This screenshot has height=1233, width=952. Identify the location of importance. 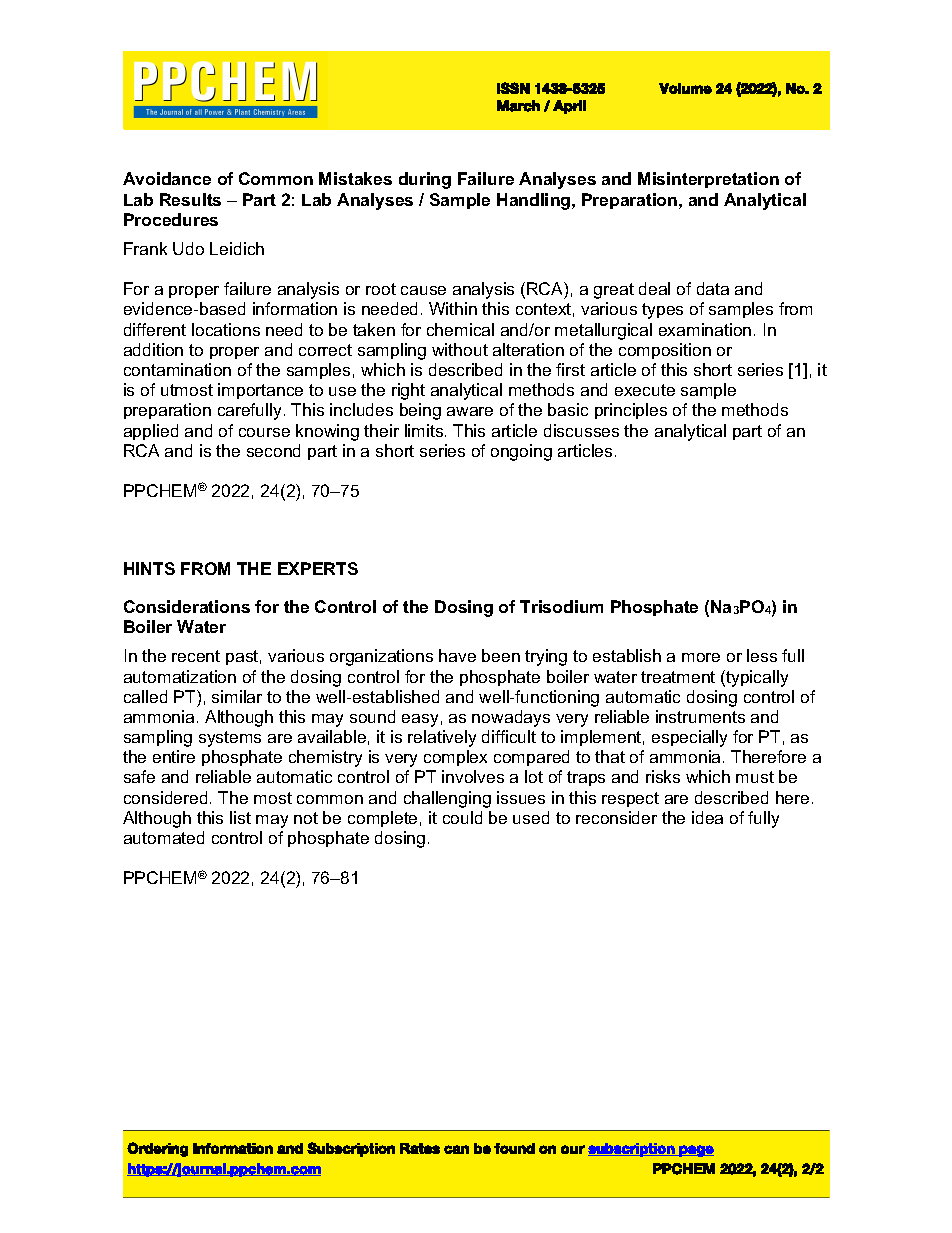
(260, 391).
